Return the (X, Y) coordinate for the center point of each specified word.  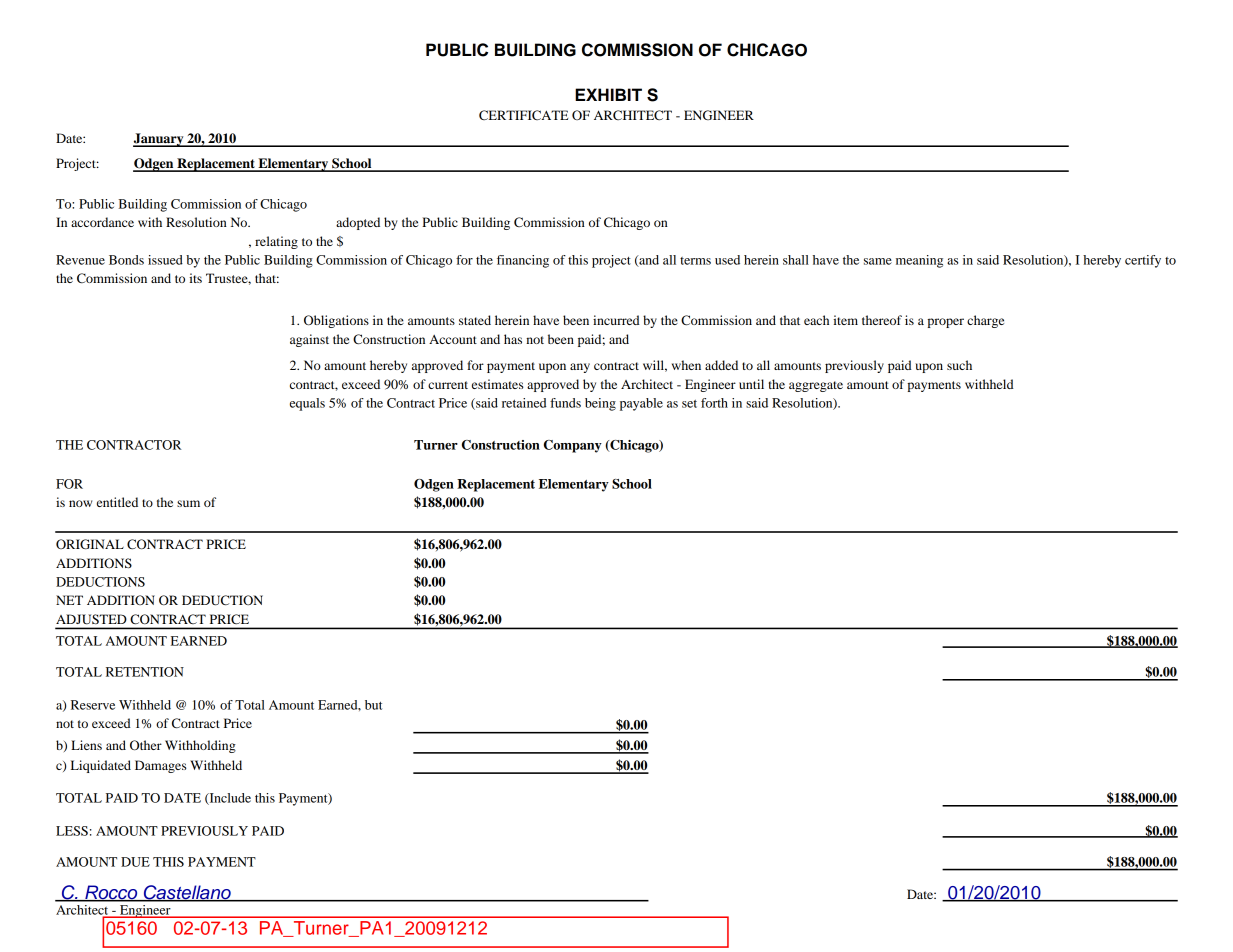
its (195, 278)
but (373, 705)
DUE (135, 862)
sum (188, 503)
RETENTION (145, 672)
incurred (616, 320)
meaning (919, 261)
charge (985, 321)
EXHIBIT (608, 94)
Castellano (187, 893)
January (159, 140)
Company (573, 446)
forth (714, 403)
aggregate (816, 386)
